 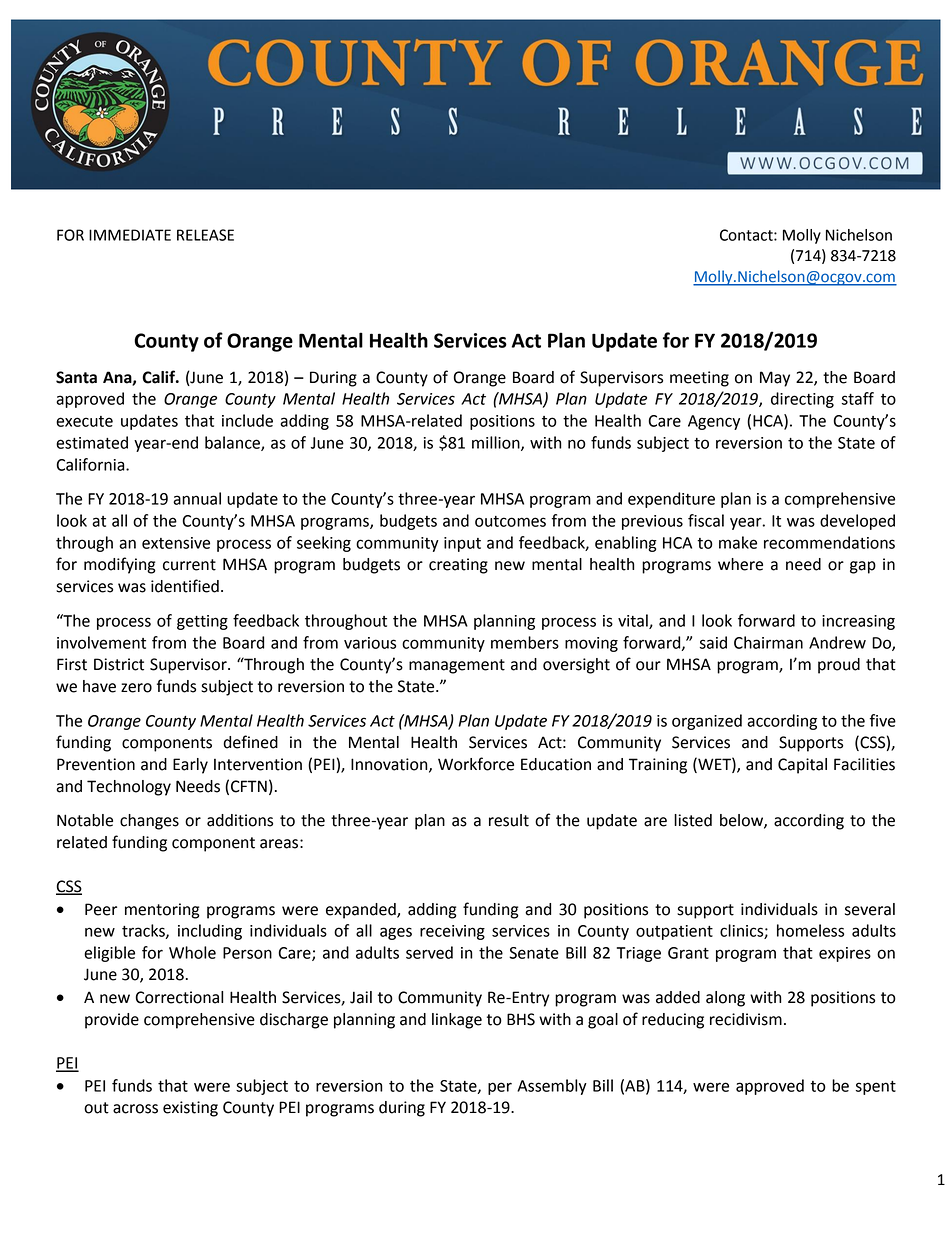 I want to click on RELEASE, so click(x=205, y=235).
